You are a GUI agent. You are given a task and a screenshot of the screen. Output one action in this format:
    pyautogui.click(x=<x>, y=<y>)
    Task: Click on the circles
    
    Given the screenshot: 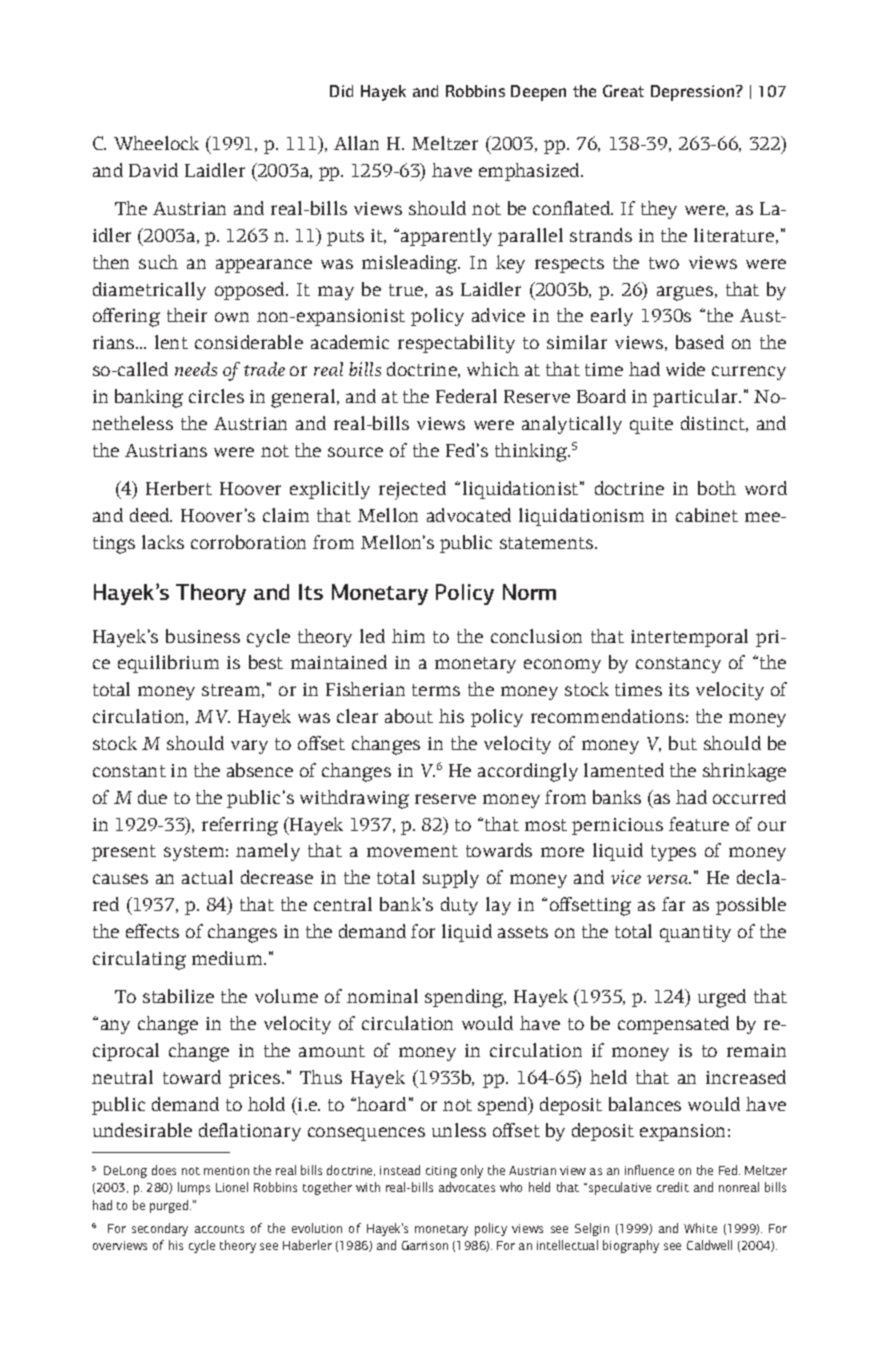 What is the action you would take?
    pyautogui.click(x=216, y=396)
